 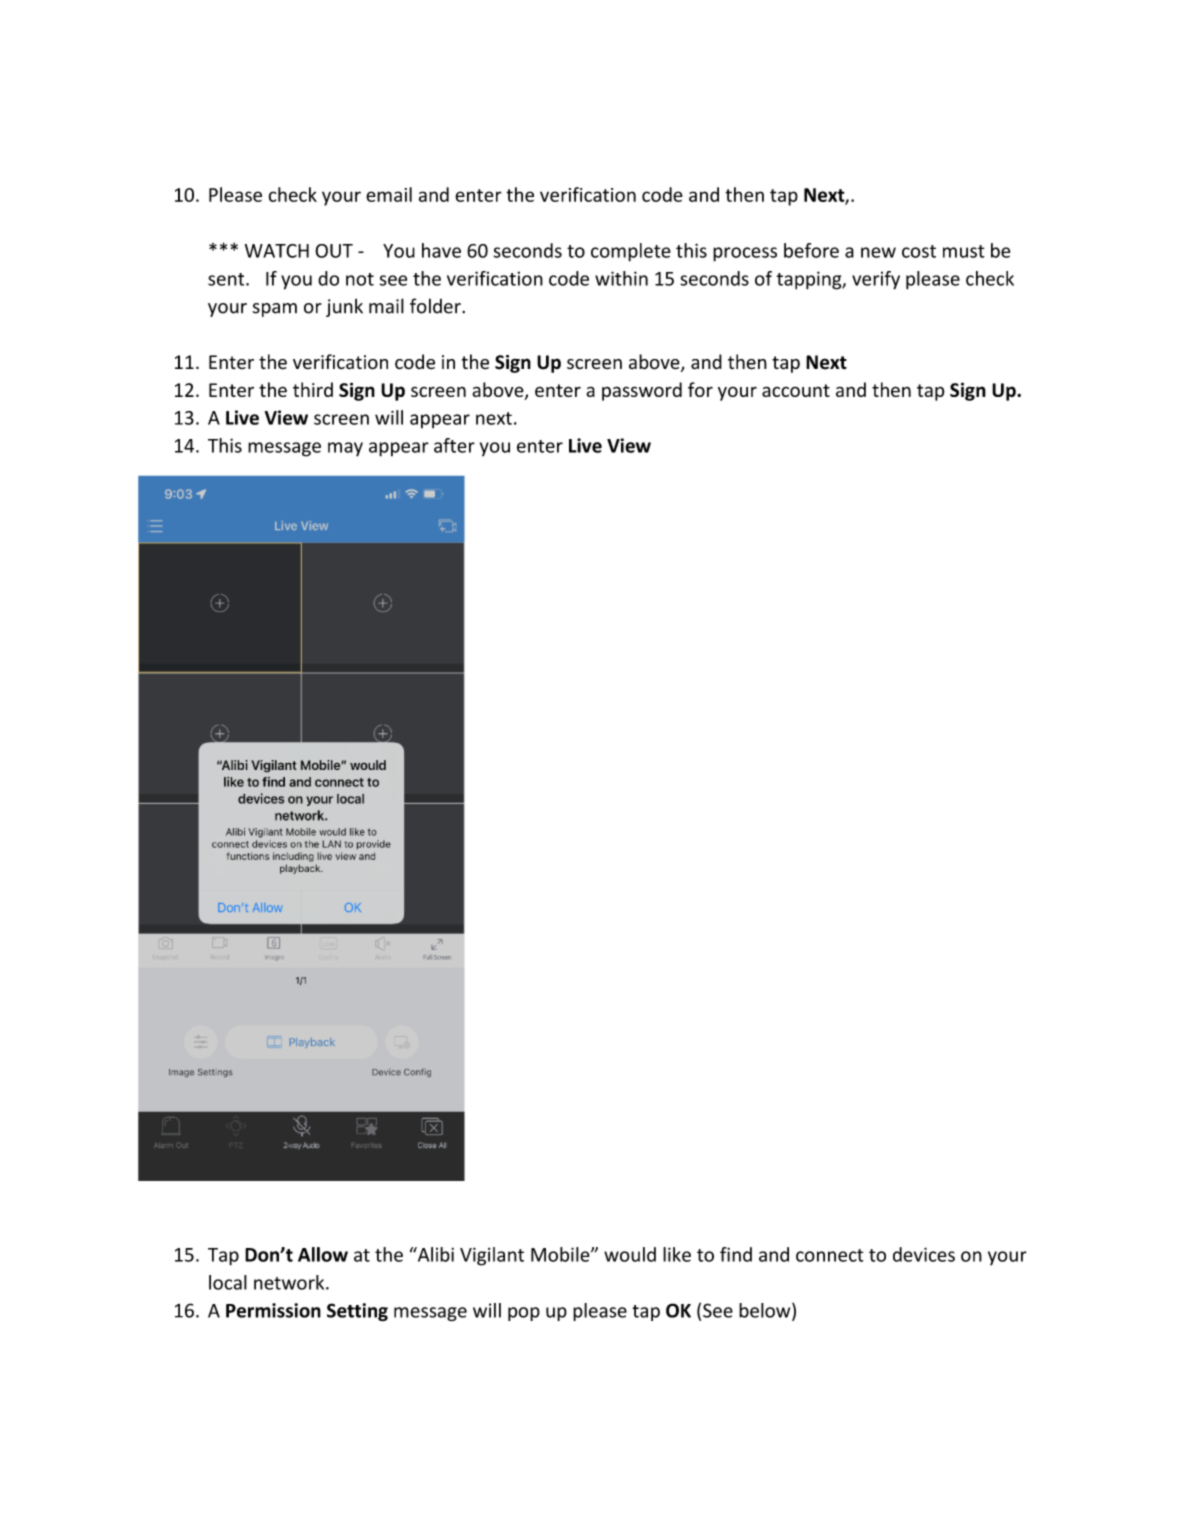 What do you see at coordinates (360, 279) in the screenshot?
I see `not` at bounding box center [360, 279].
